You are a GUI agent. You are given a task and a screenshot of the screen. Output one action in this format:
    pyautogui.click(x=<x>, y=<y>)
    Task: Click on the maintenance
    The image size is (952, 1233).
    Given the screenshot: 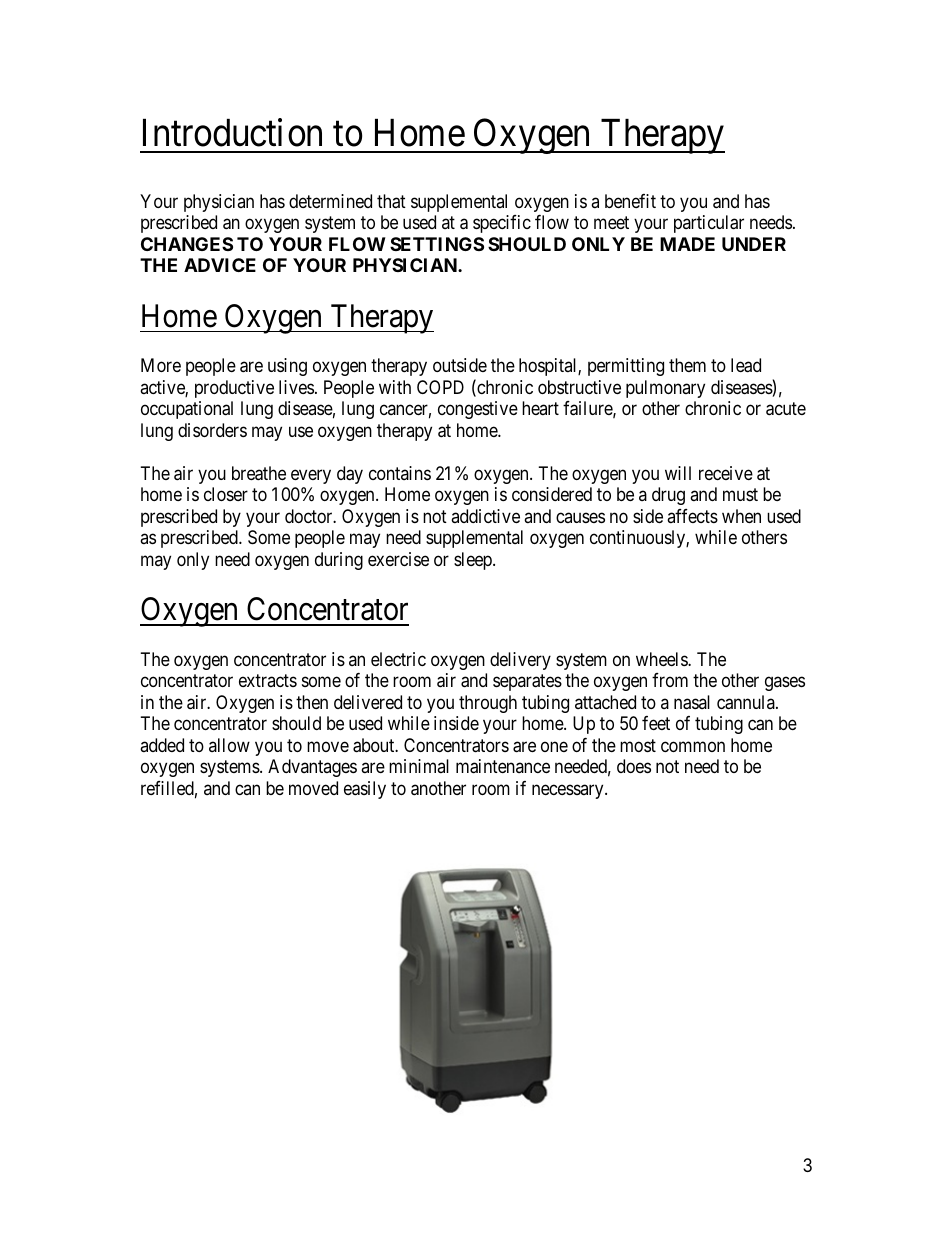 What is the action you would take?
    pyautogui.click(x=503, y=766)
